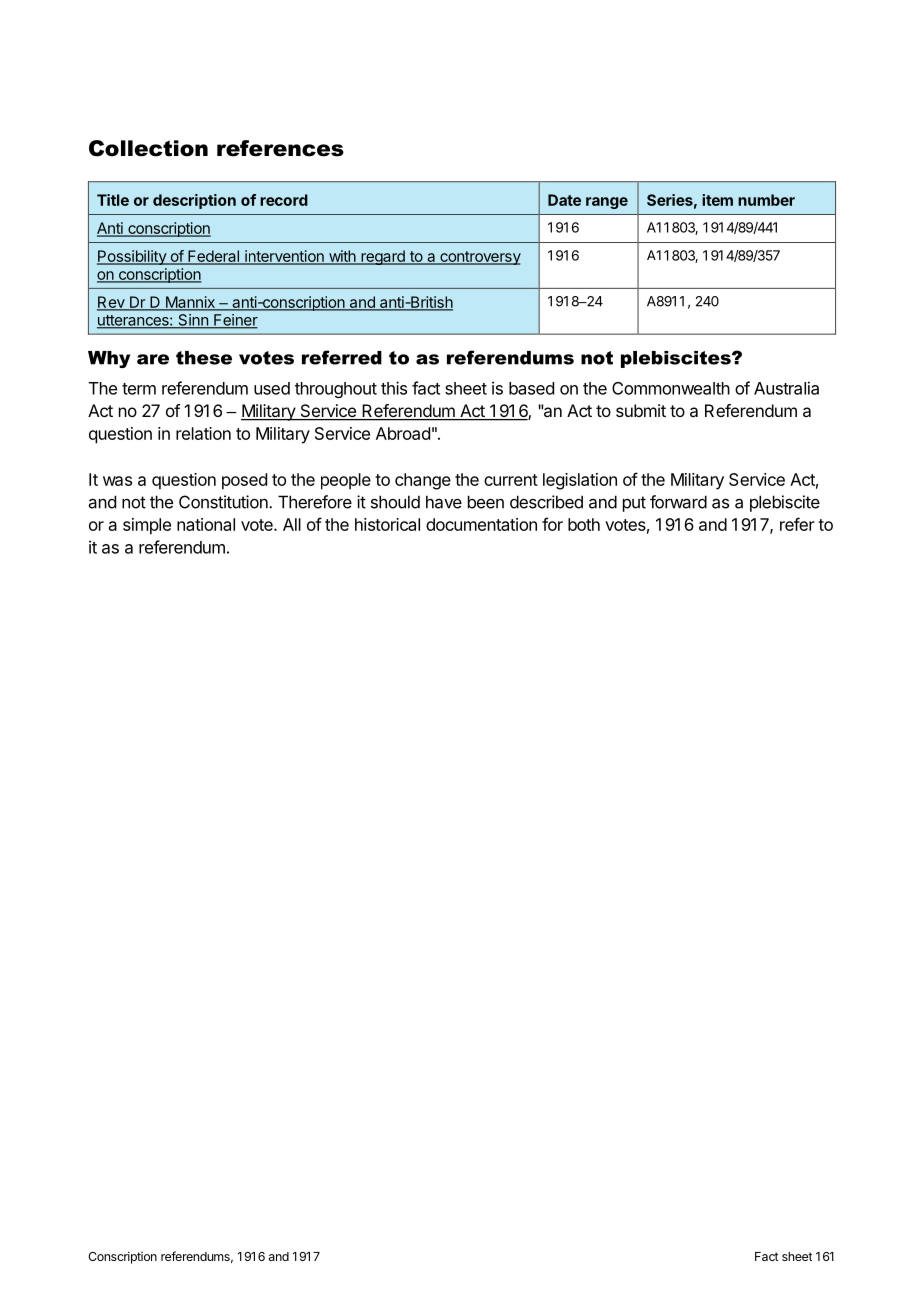 Image resolution: width=924 pixels, height=1308 pixels. What do you see at coordinates (394, 388) in the screenshot?
I see `this` at bounding box center [394, 388].
